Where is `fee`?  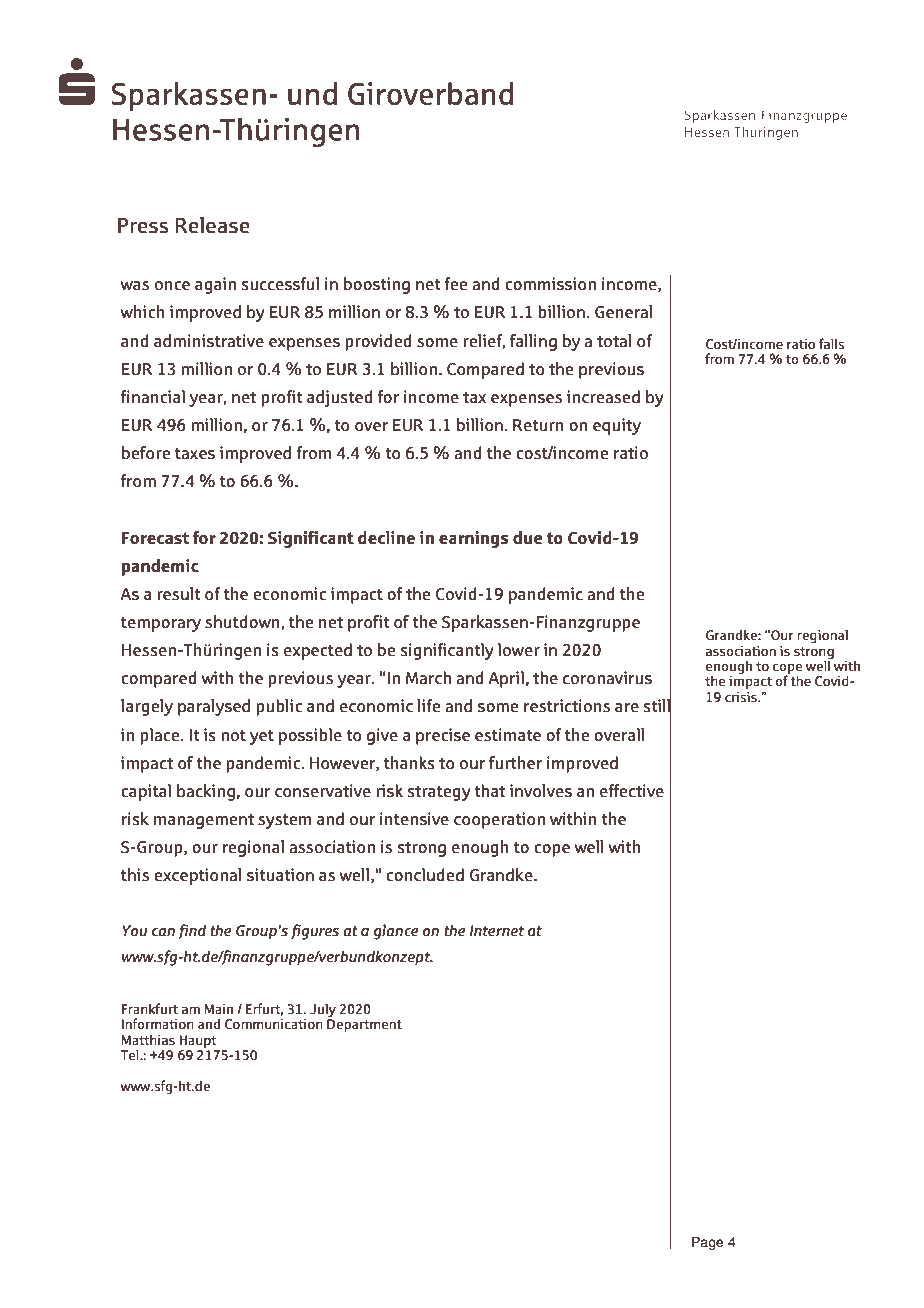
fee is located at coordinates (455, 284).
